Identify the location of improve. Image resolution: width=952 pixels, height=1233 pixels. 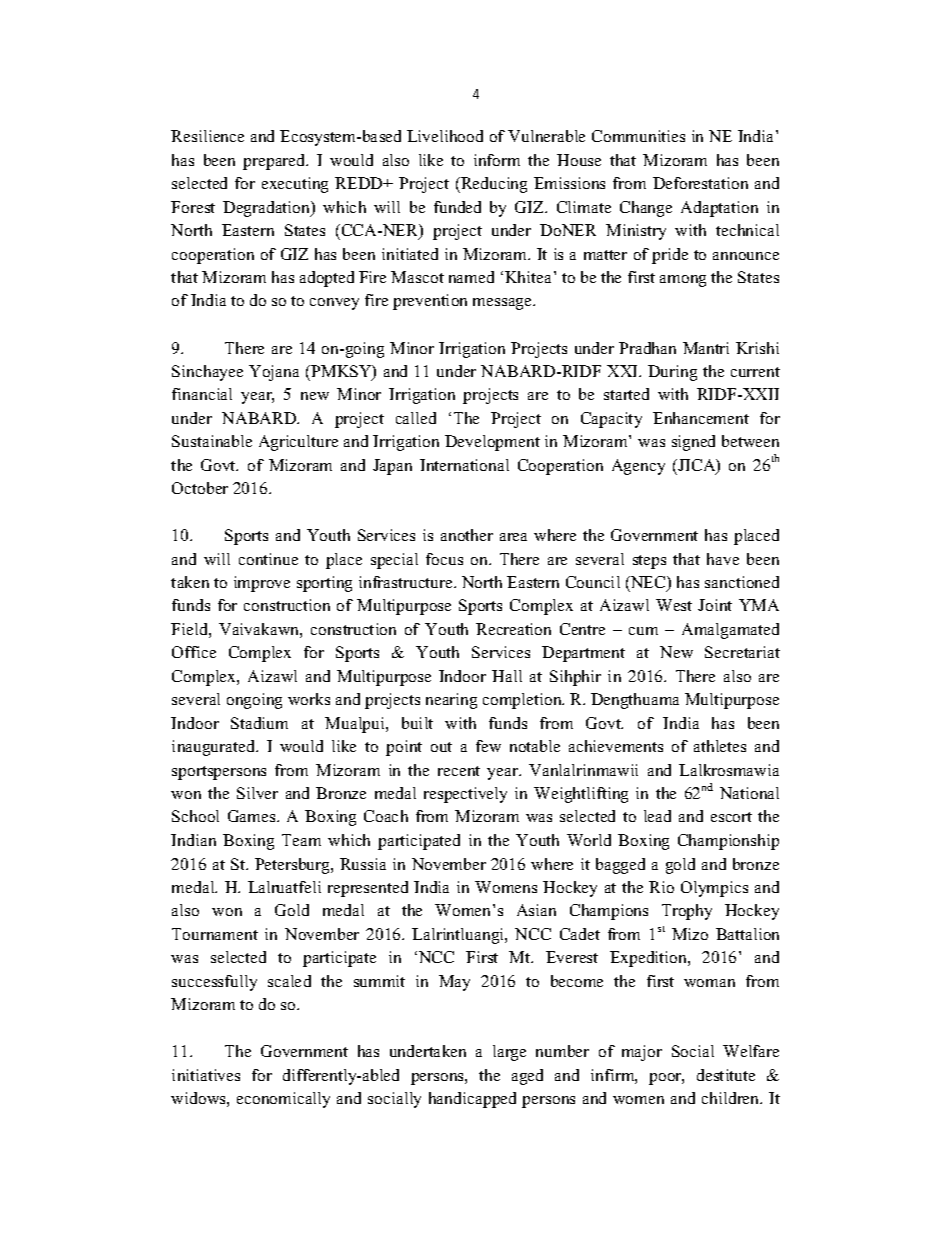
(262, 584).
